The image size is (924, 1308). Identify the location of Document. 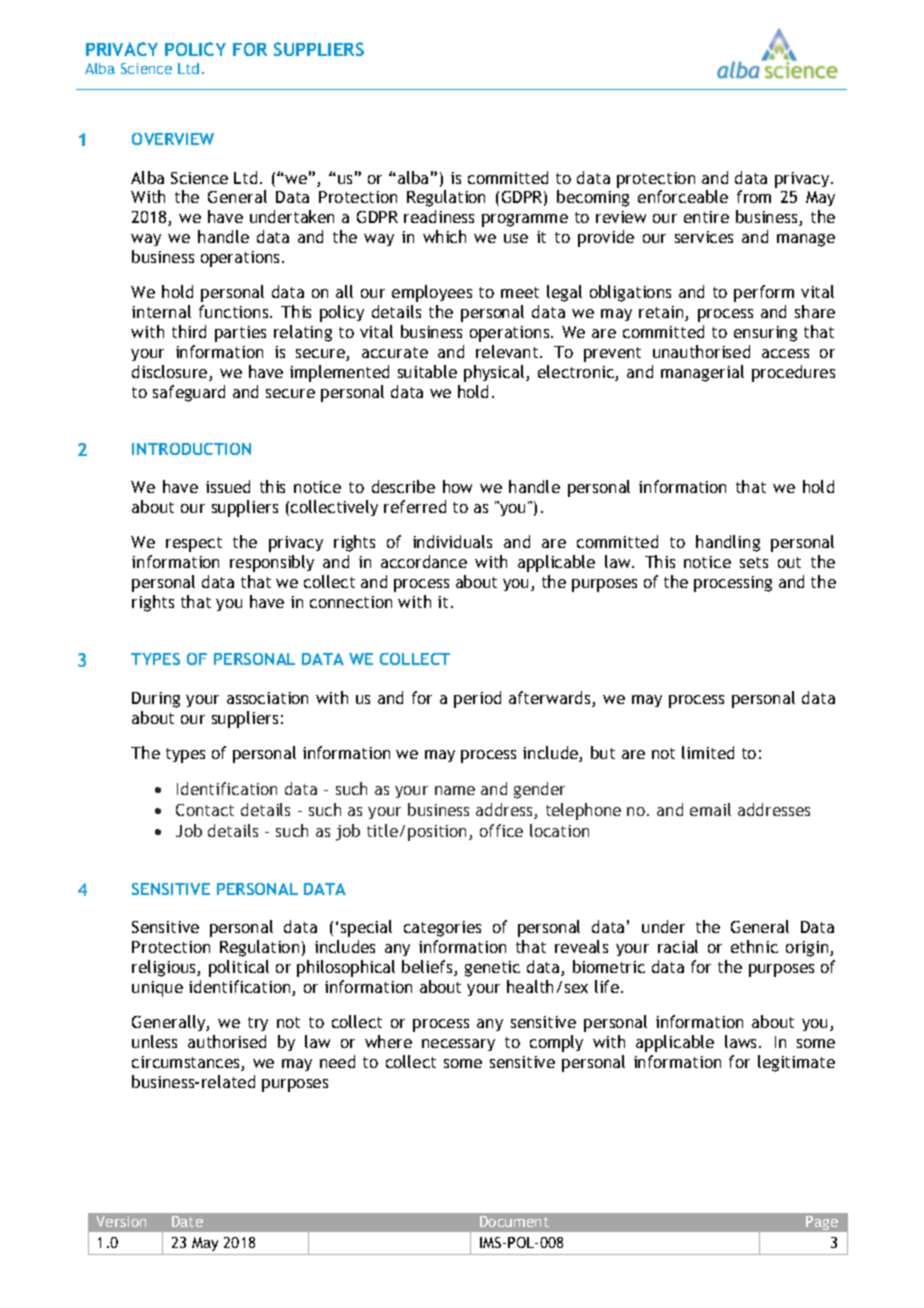
(514, 1221).
